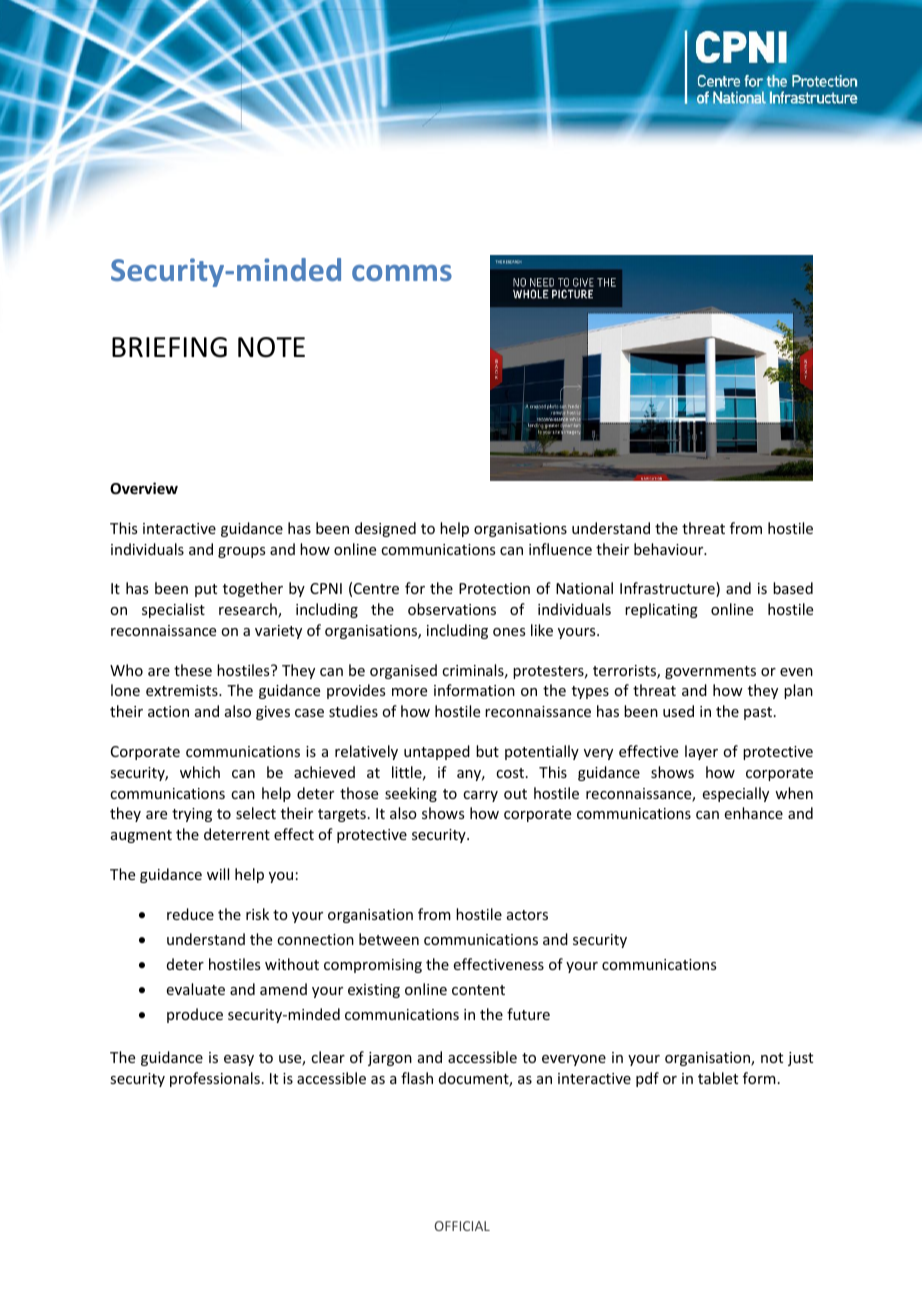  Describe the element at coordinates (487, 751) in the page. I see `but` at that location.
